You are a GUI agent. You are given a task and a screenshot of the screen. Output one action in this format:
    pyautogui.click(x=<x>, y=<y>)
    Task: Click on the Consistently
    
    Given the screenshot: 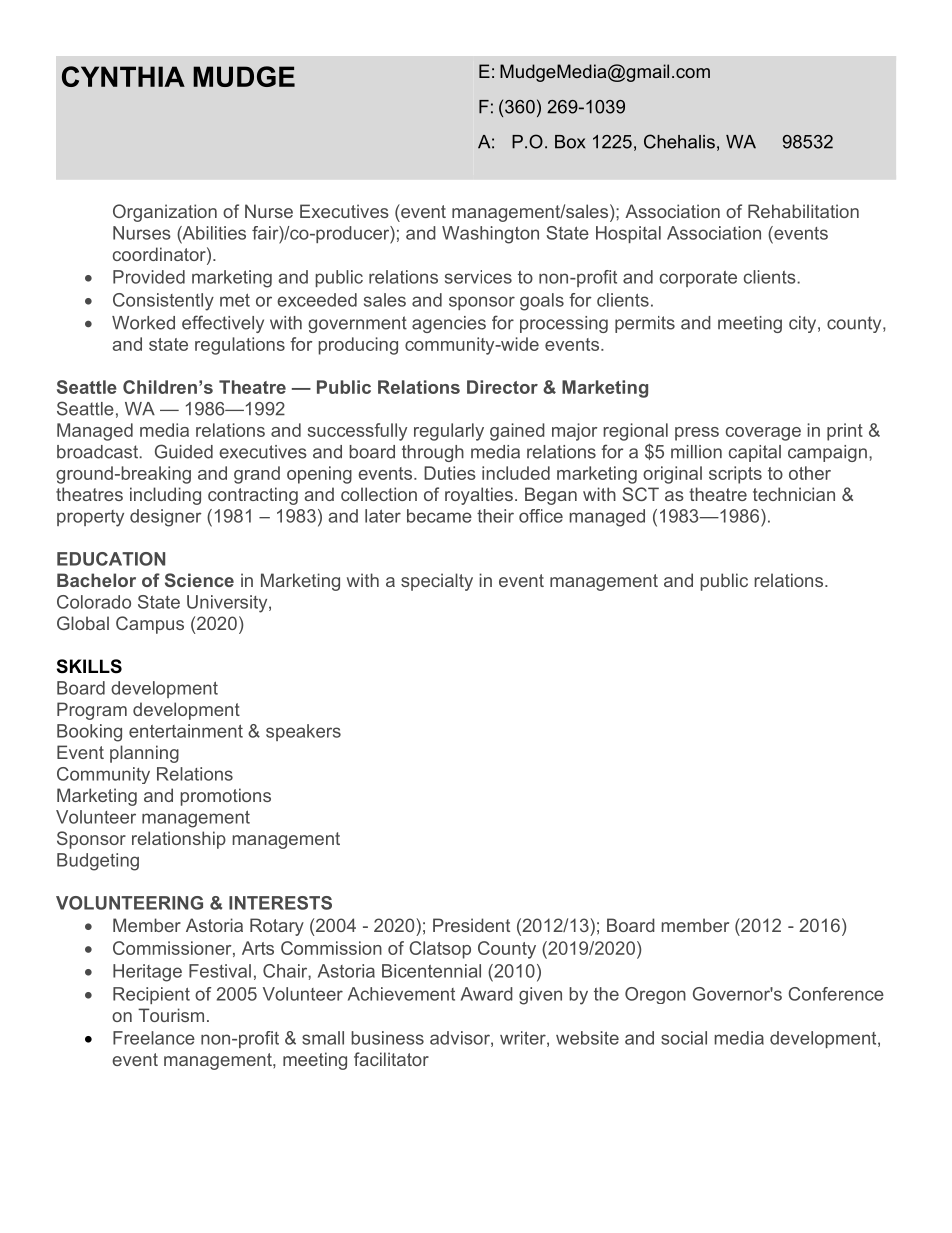 What is the action you would take?
    pyautogui.click(x=163, y=302)
